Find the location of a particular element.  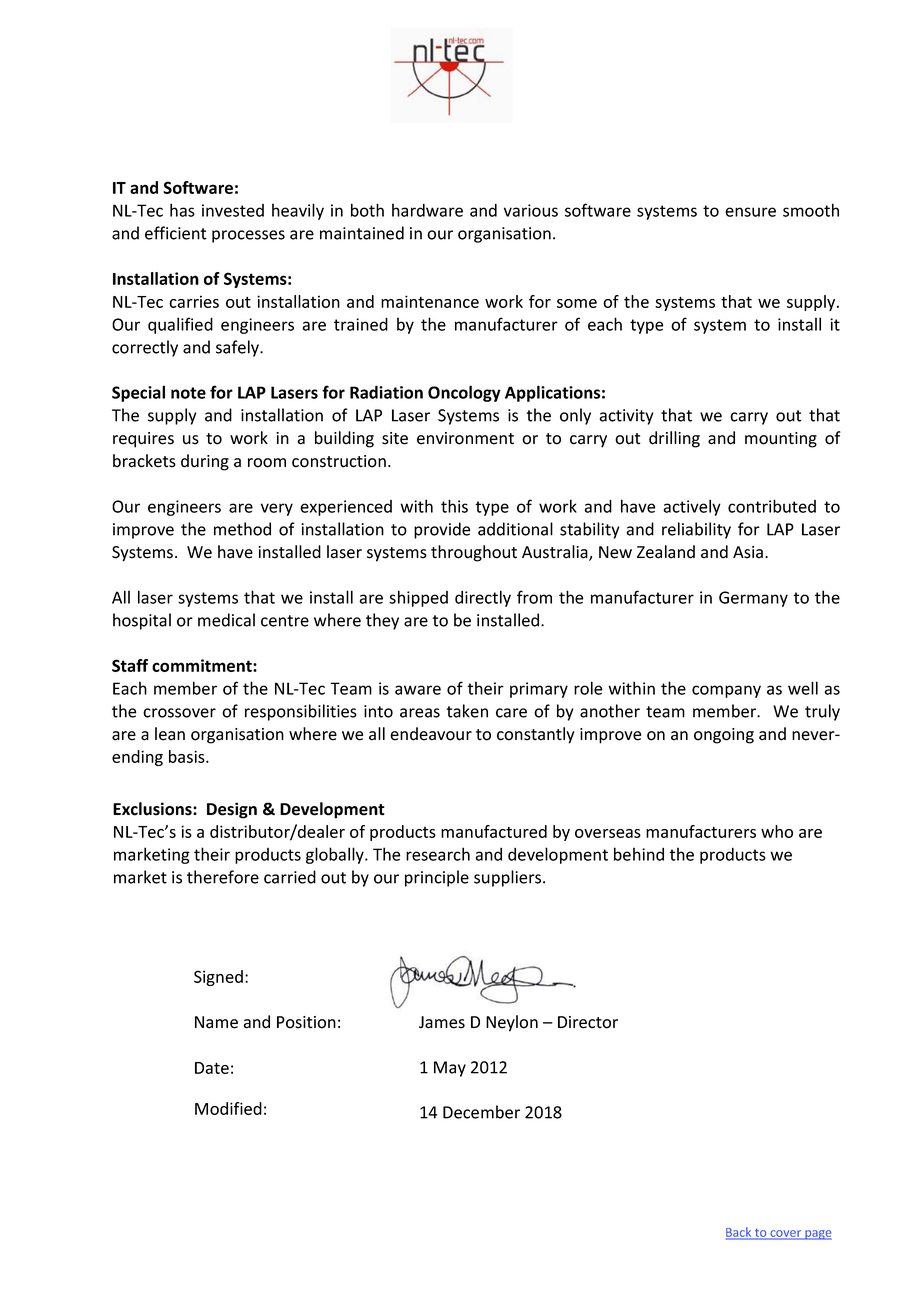

ongoing is located at coordinates (724, 736).
